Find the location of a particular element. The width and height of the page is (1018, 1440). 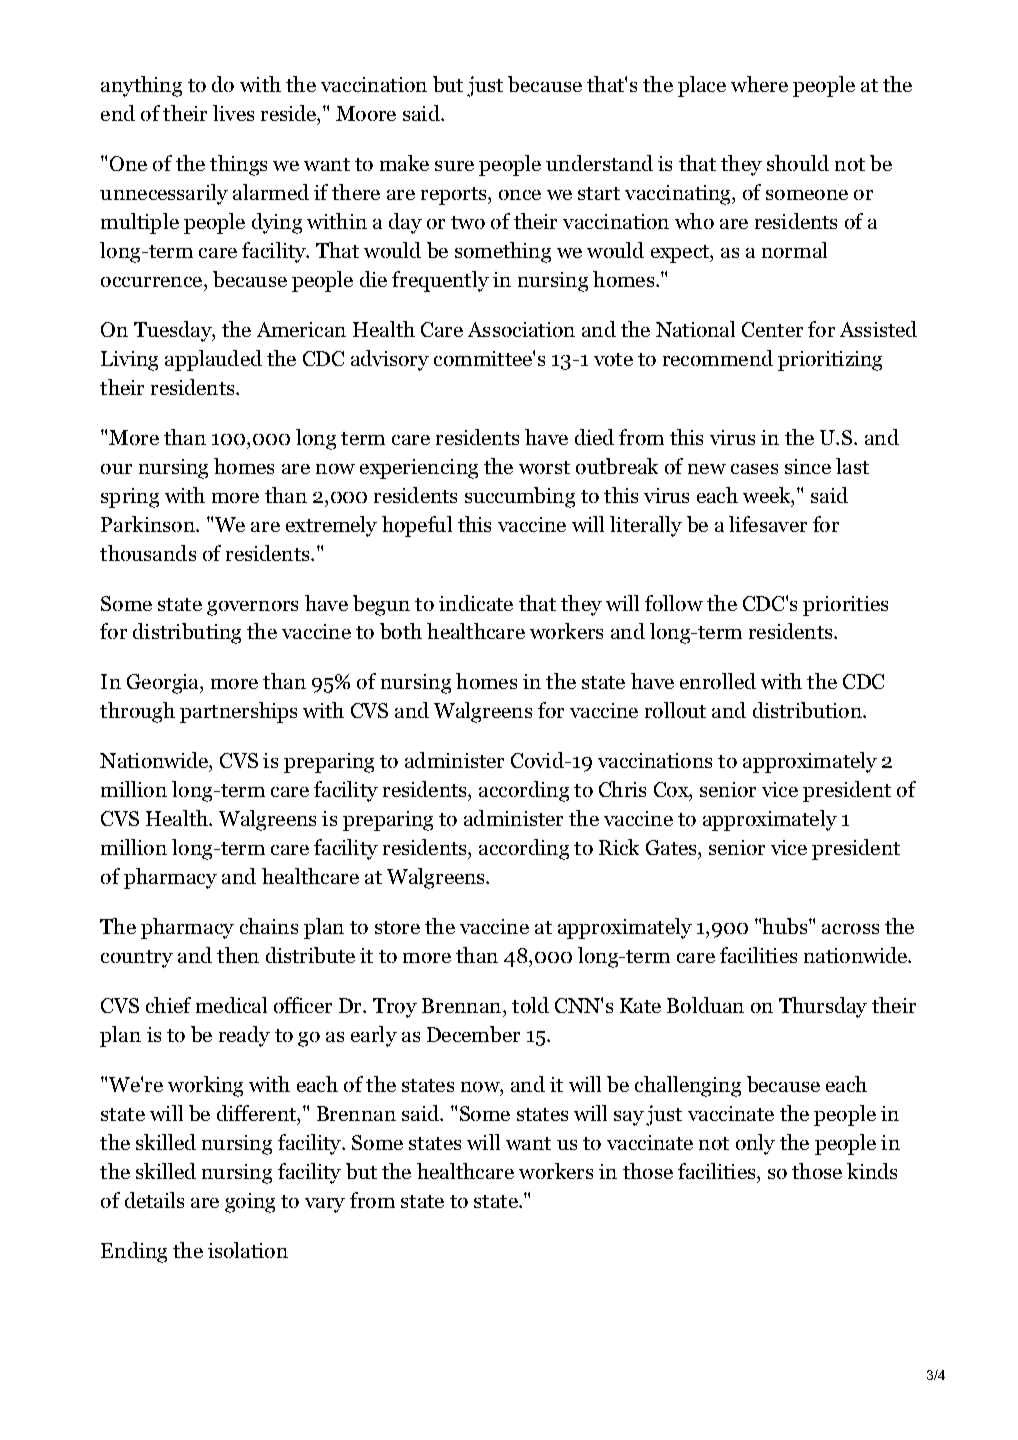

going is located at coordinates (250, 1203).
